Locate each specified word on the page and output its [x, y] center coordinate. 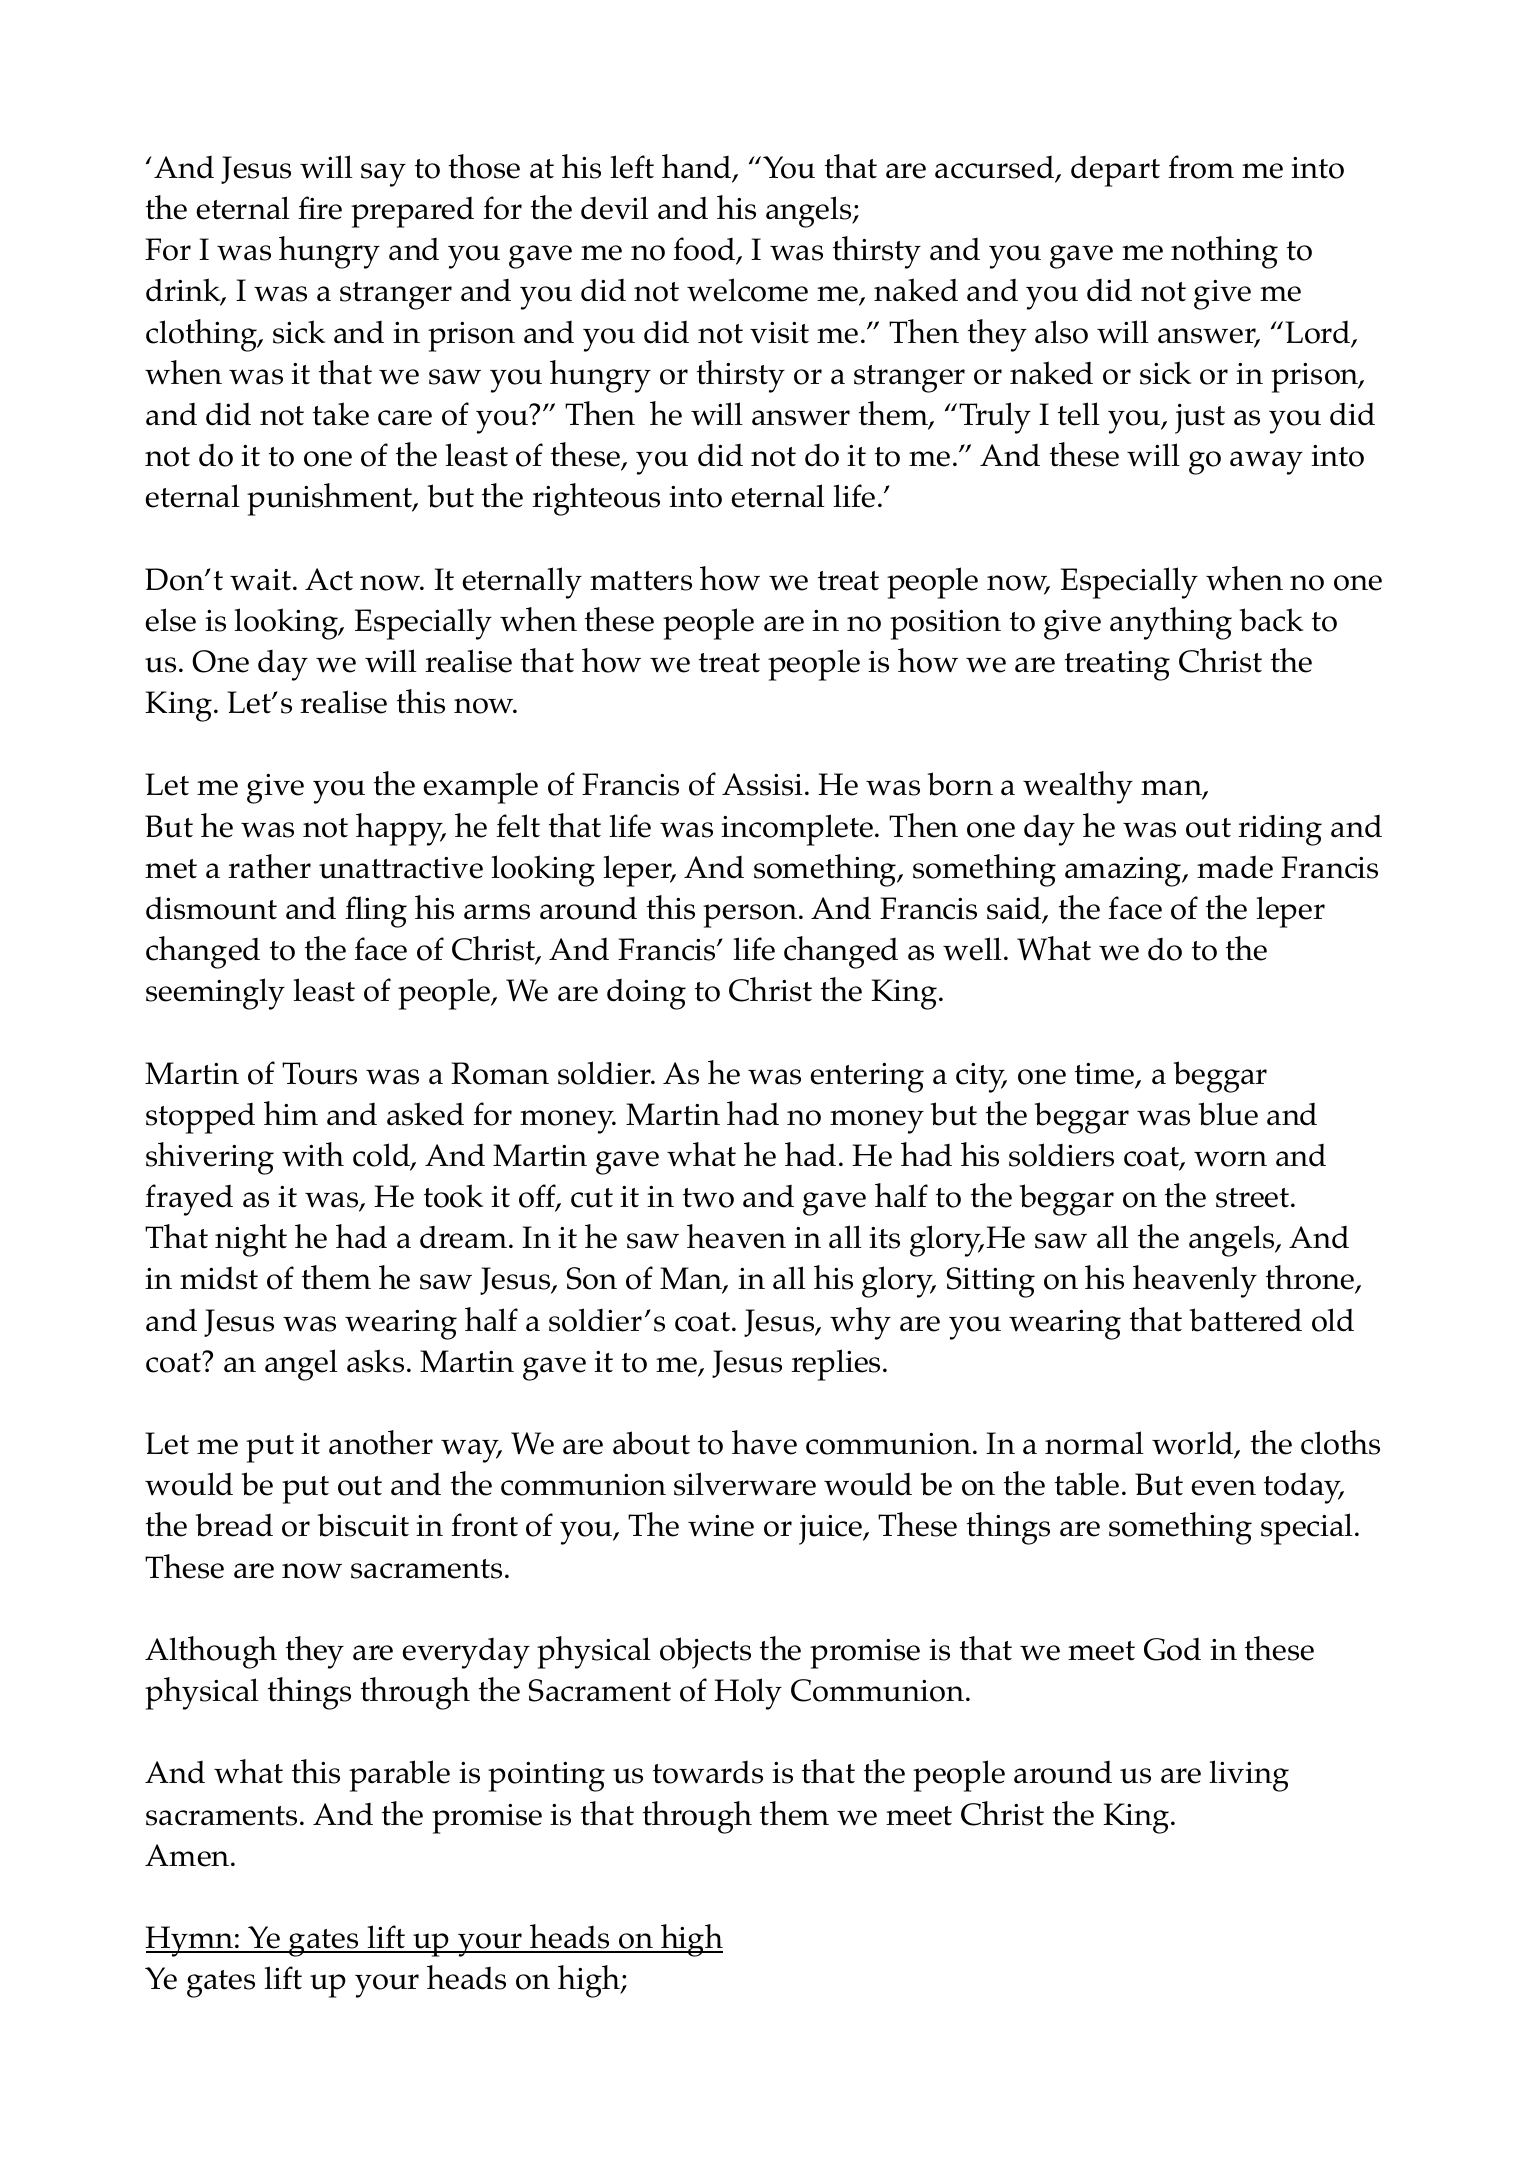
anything [1171, 623]
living [1249, 1776]
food [705, 250]
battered [1246, 1320]
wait [260, 580]
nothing [1224, 252]
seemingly [215, 994]
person [751, 916]
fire [320, 208]
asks [375, 1361]
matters [641, 581]
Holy [748, 1694]
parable [399, 1776]
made [1235, 867]
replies [835, 1365]
